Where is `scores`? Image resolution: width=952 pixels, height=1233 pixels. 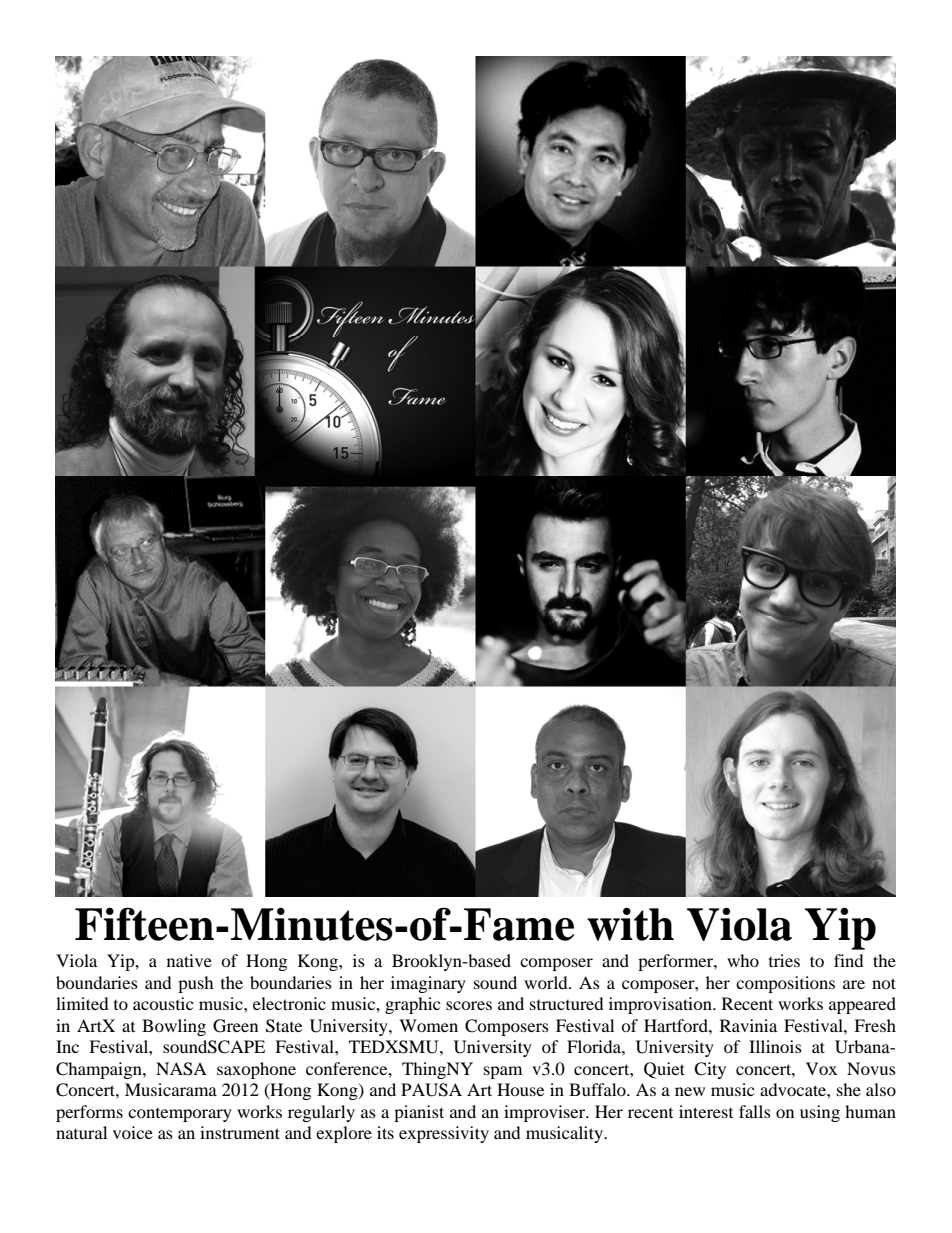
scores is located at coordinates (469, 1005).
